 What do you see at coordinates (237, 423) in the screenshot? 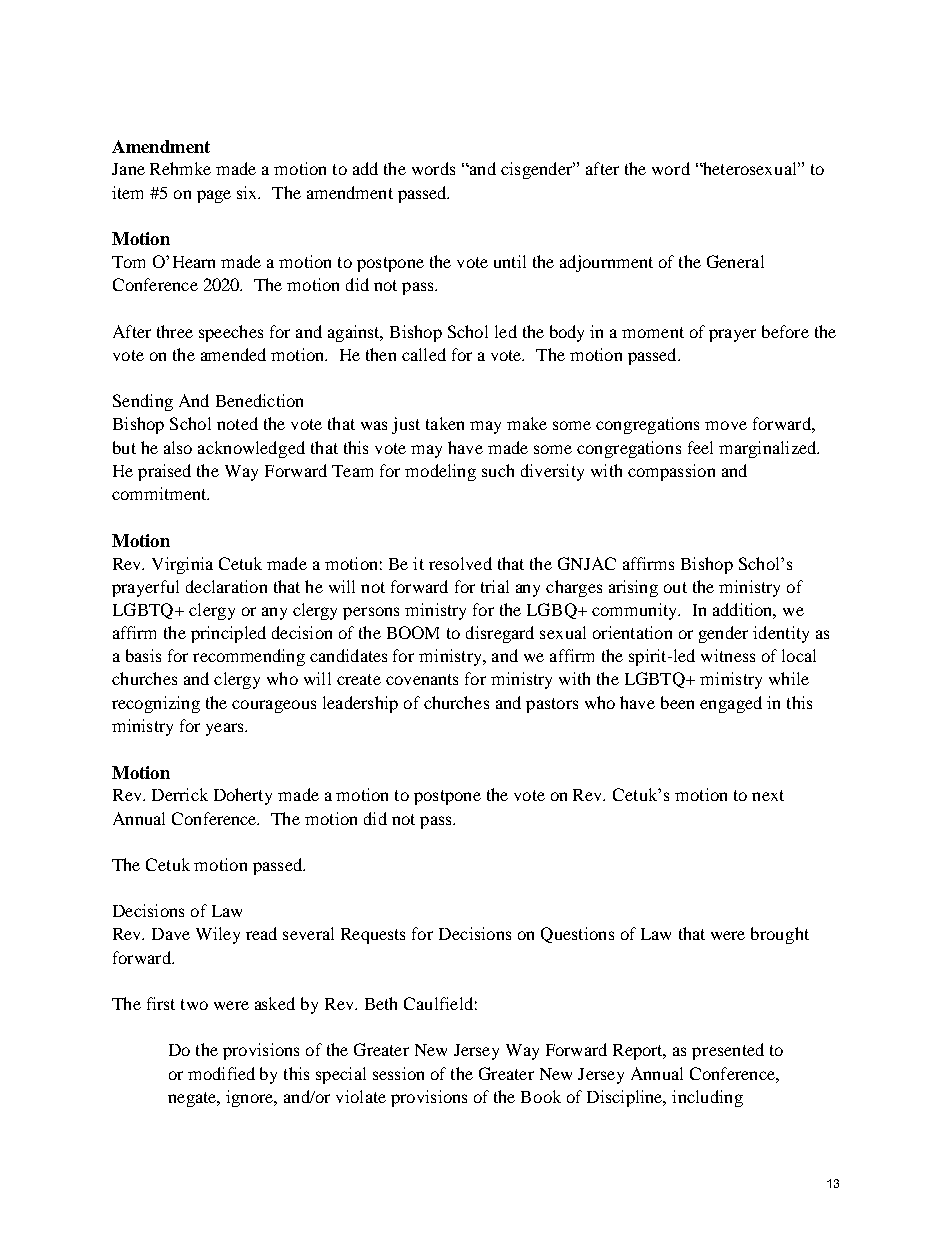
I see `noted` at bounding box center [237, 423].
